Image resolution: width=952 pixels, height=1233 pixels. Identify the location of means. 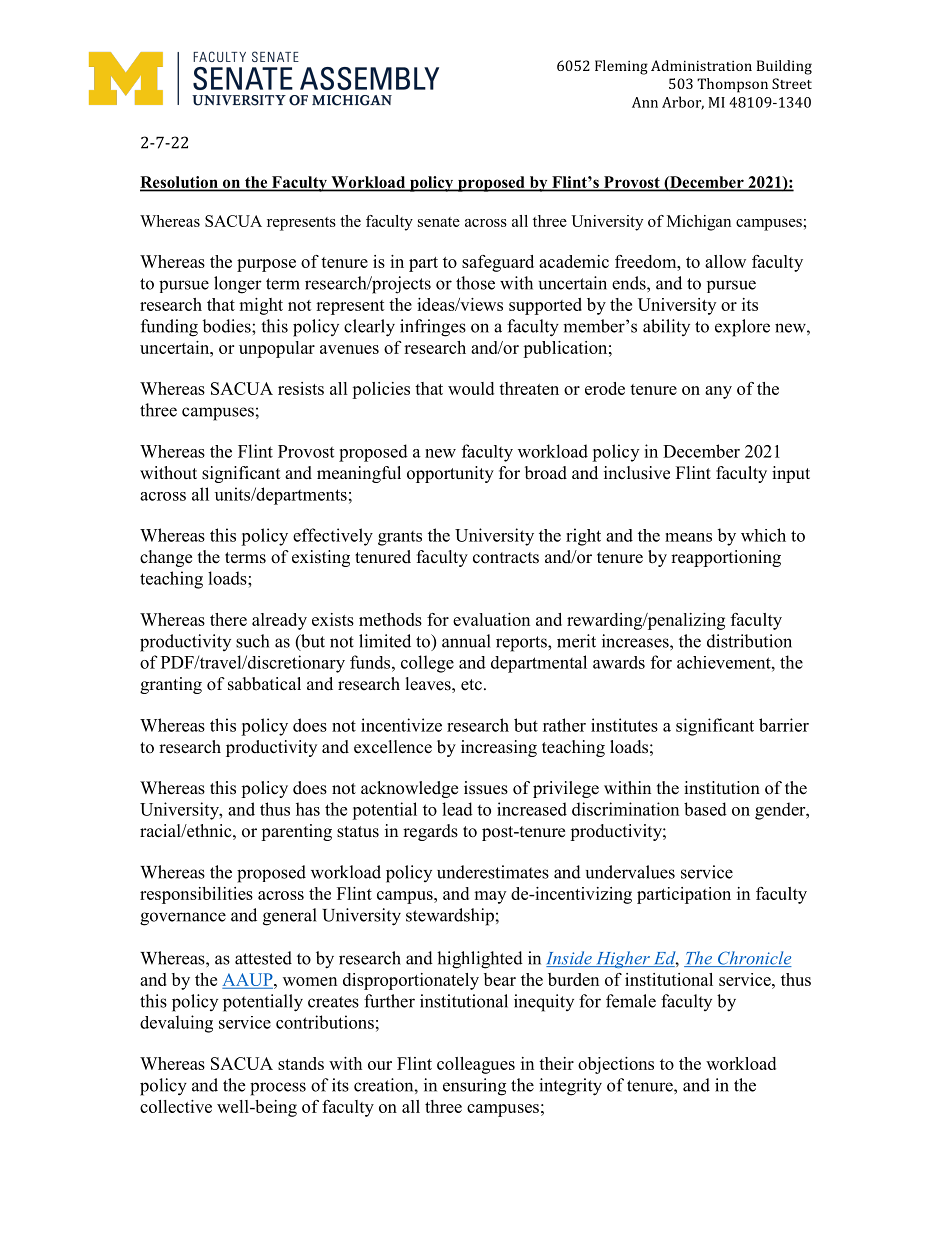
(688, 537).
